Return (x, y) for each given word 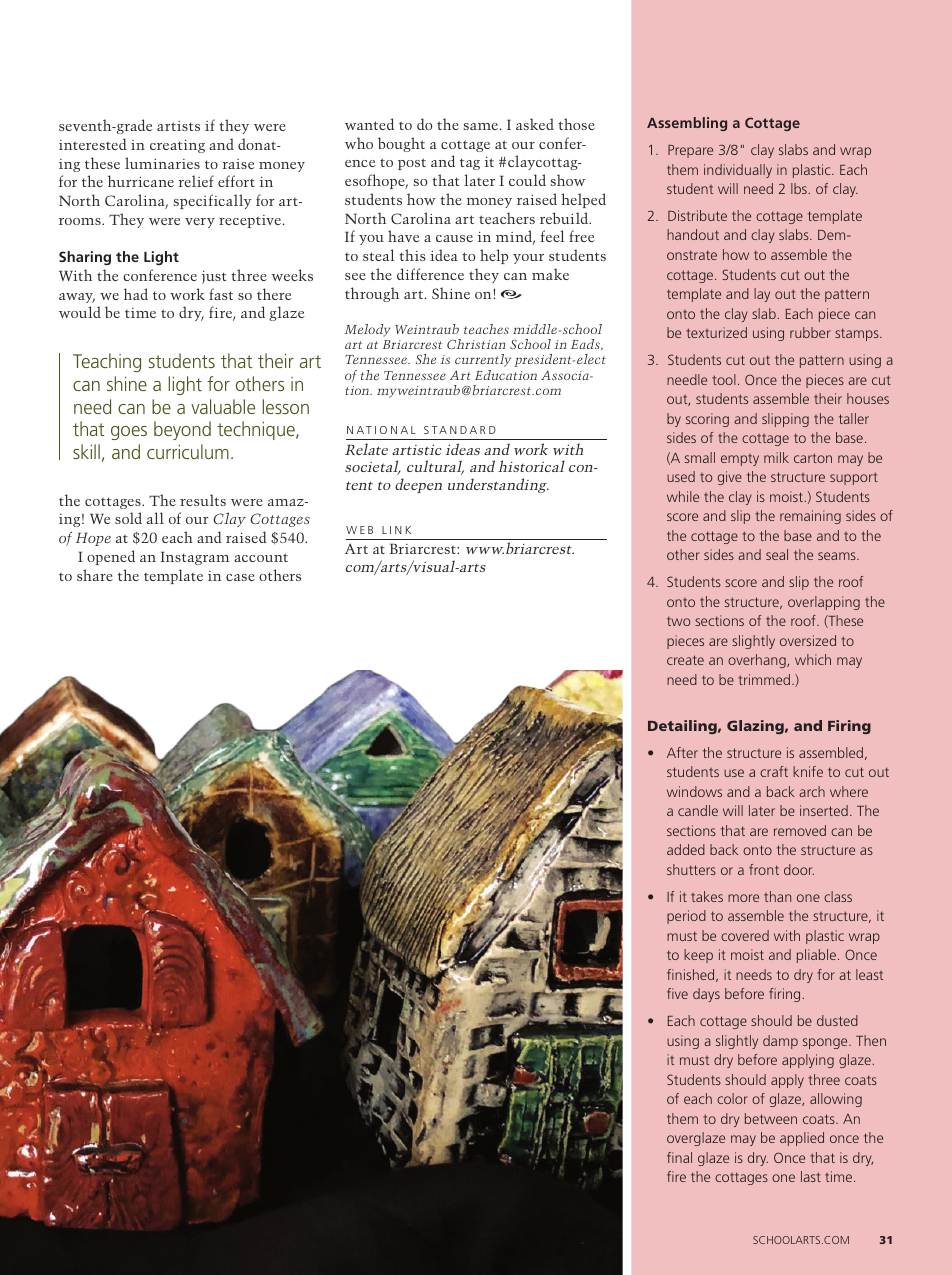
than (777, 896)
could (527, 180)
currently (483, 360)
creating (177, 146)
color (732, 1098)
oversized (808, 640)
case (240, 577)
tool (724, 379)
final (679, 1157)
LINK (396, 530)
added (686, 849)
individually (738, 171)
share (95, 575)
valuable (223, 406)
